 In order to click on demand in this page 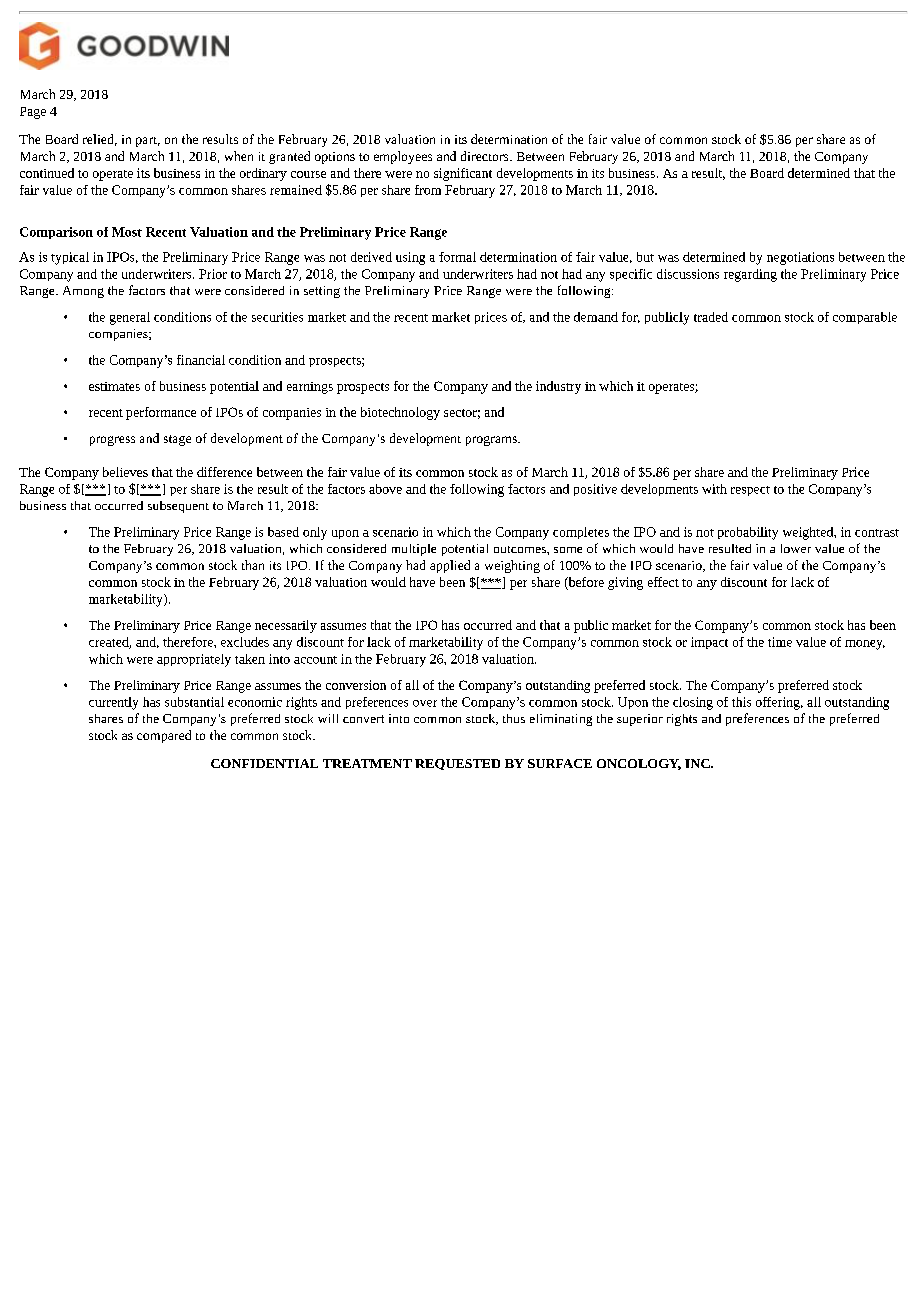, I will do `click(596, 317)`.
